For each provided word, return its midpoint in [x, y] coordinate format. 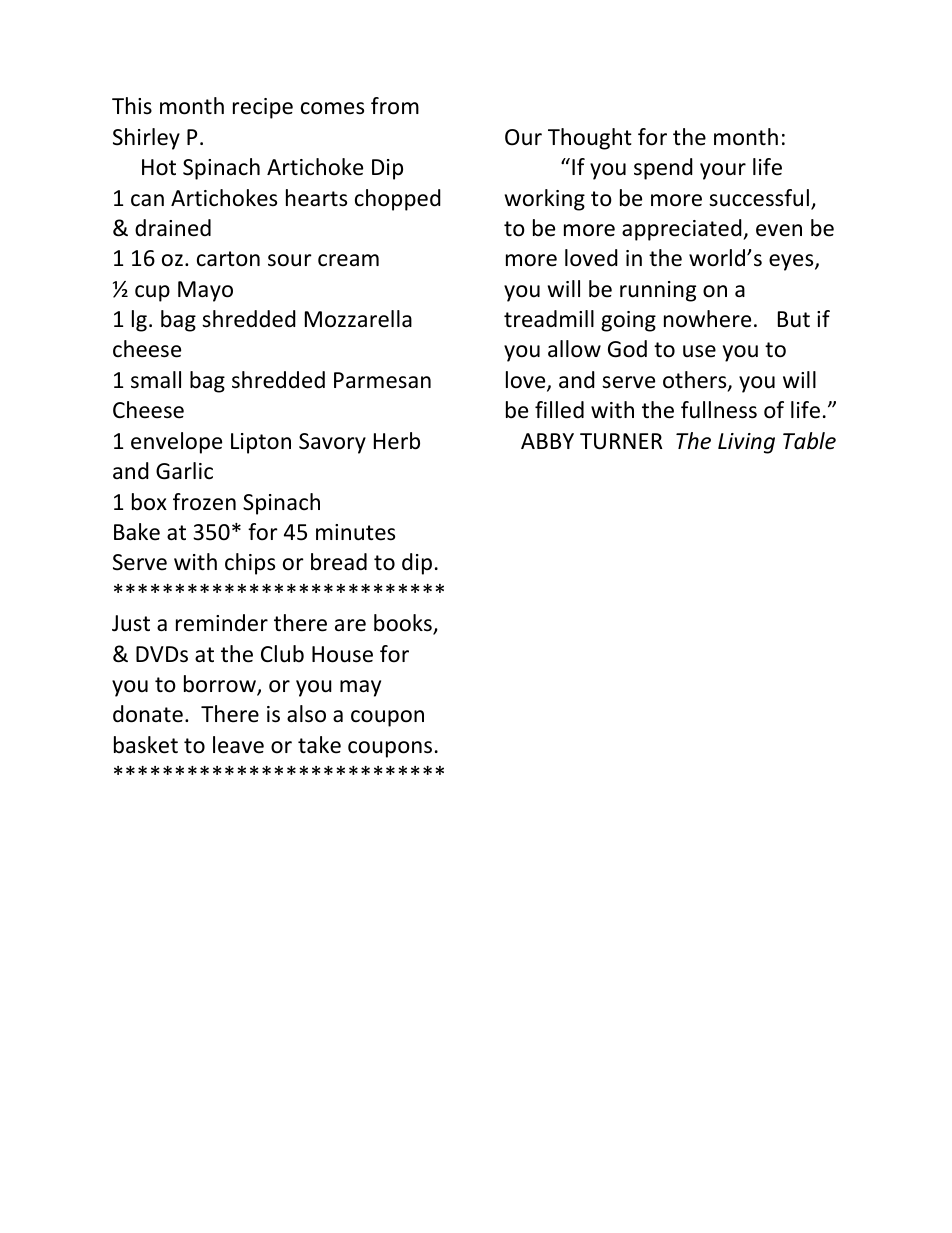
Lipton [261, 443]
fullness [719, 410]
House [342, 654]
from [395, 106]
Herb [397, 441]
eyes [792, 262]
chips [250, 564]
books [404, 624]
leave [238, 745]
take [319, 745]
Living [746, 443]
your [723, 171]
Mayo [205, 291]
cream [348, 260]
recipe [263, 108]
